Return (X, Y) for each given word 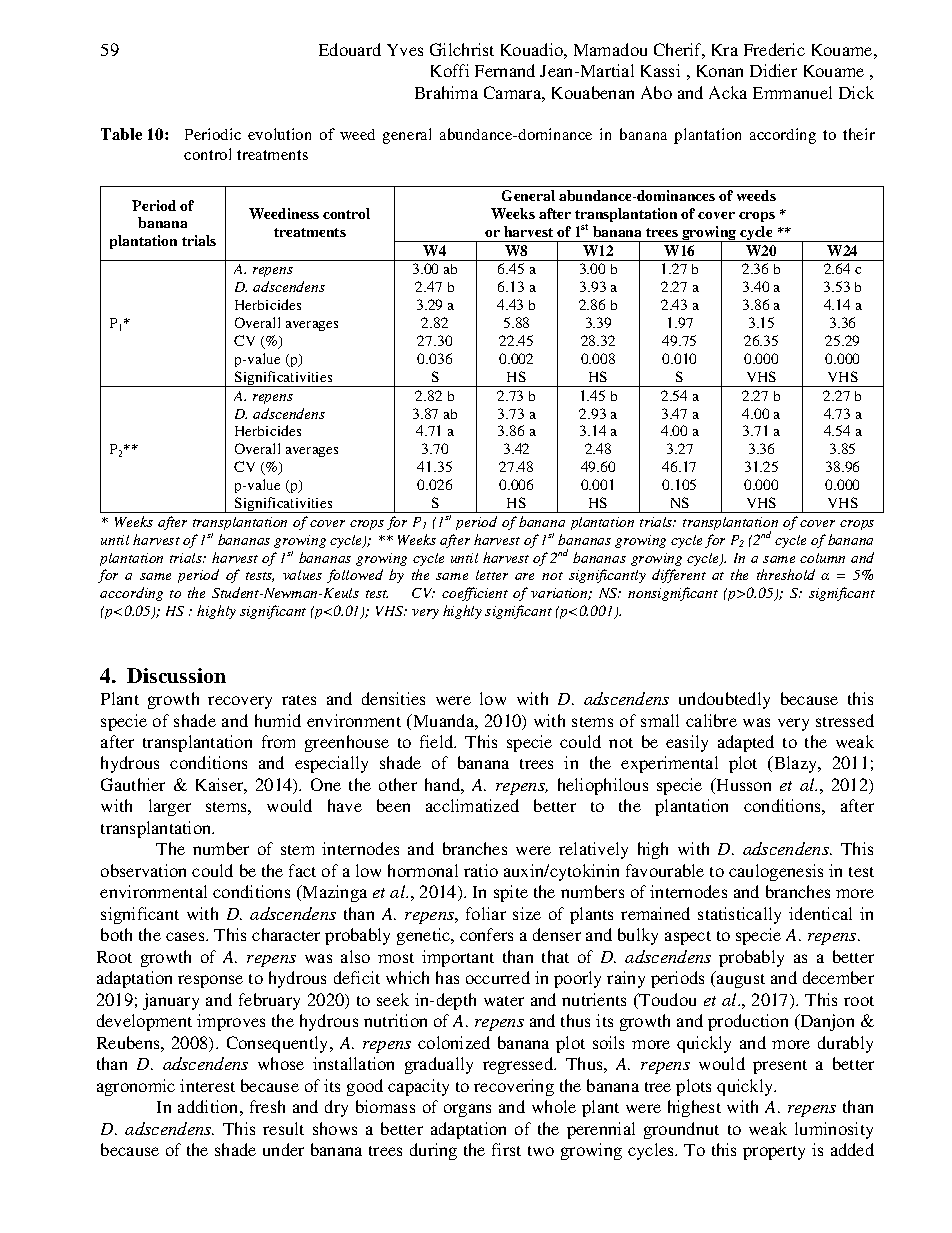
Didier (773, 70)
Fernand (505, 70)
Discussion (176, 675)
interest (207, 1085)
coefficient (475, 594)
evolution (279, 134)
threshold (786, 574)
